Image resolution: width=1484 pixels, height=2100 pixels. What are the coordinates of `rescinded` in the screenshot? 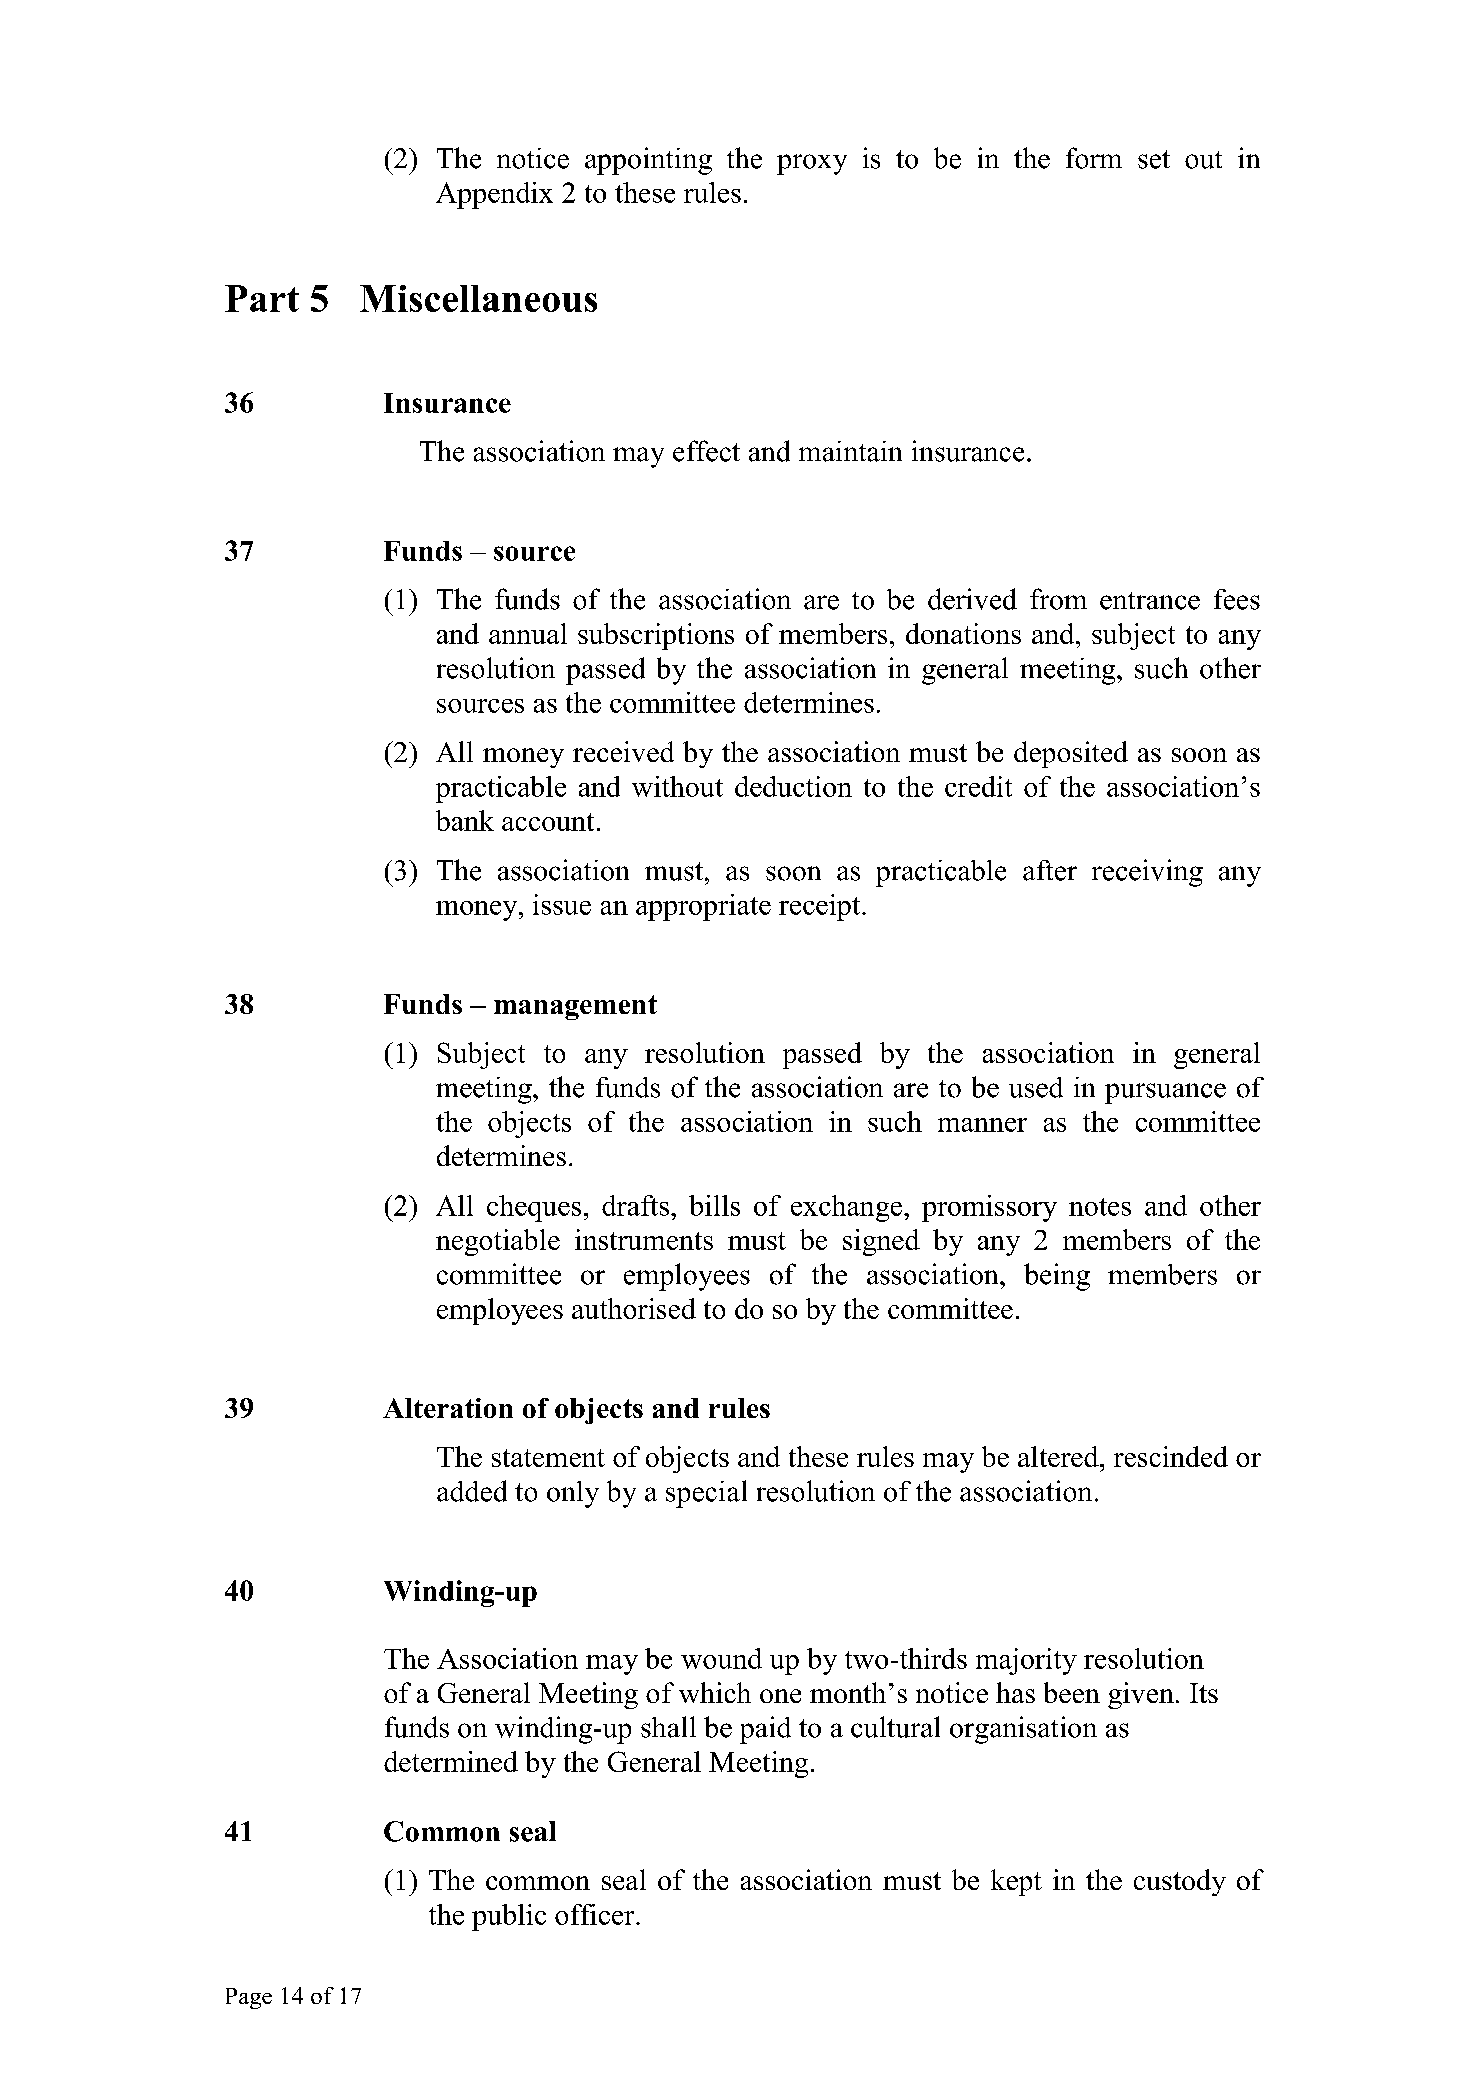 It's located at (1171, 1456).
